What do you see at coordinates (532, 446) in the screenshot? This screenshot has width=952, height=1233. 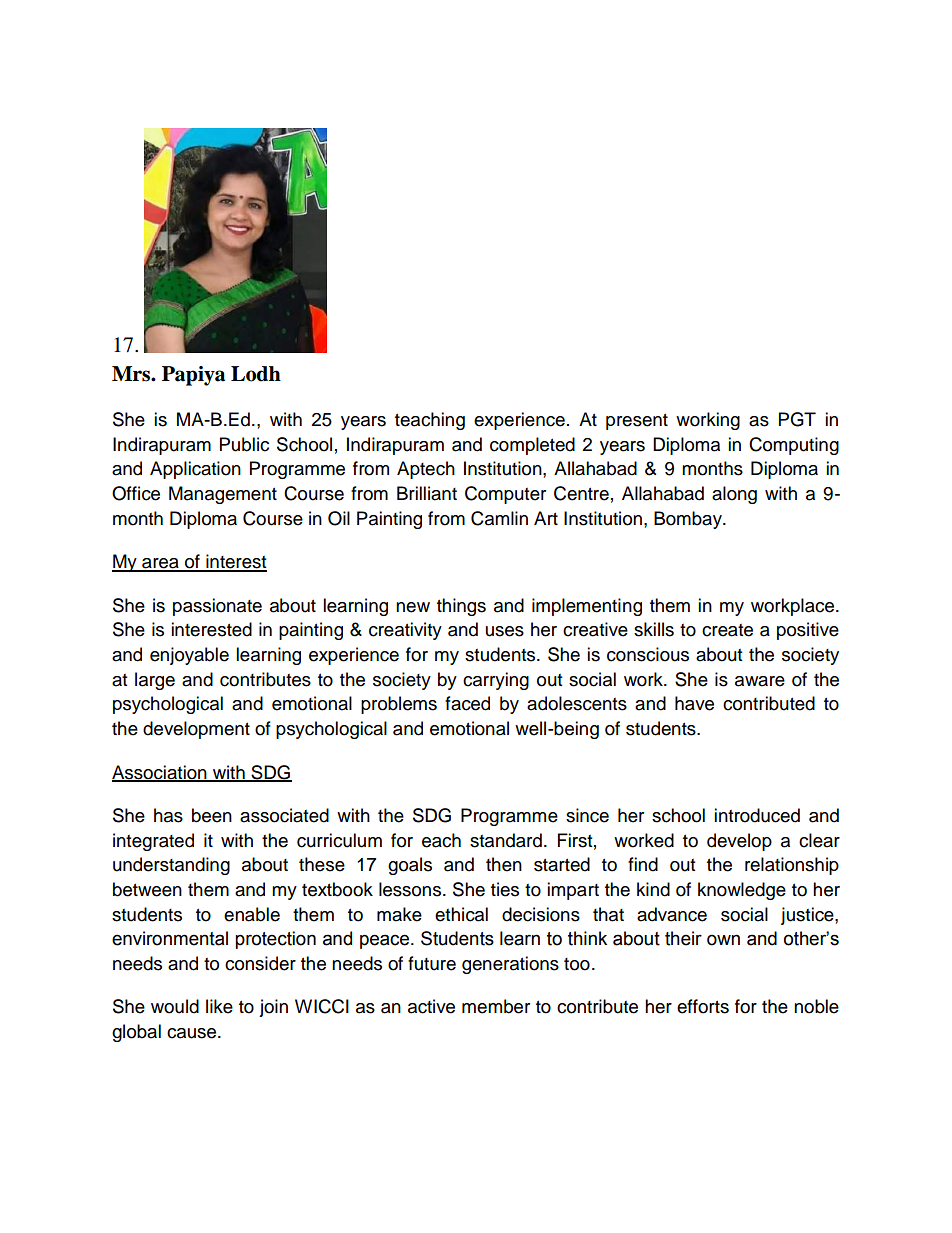 I see `completed` at bounding box center [532, 446].
